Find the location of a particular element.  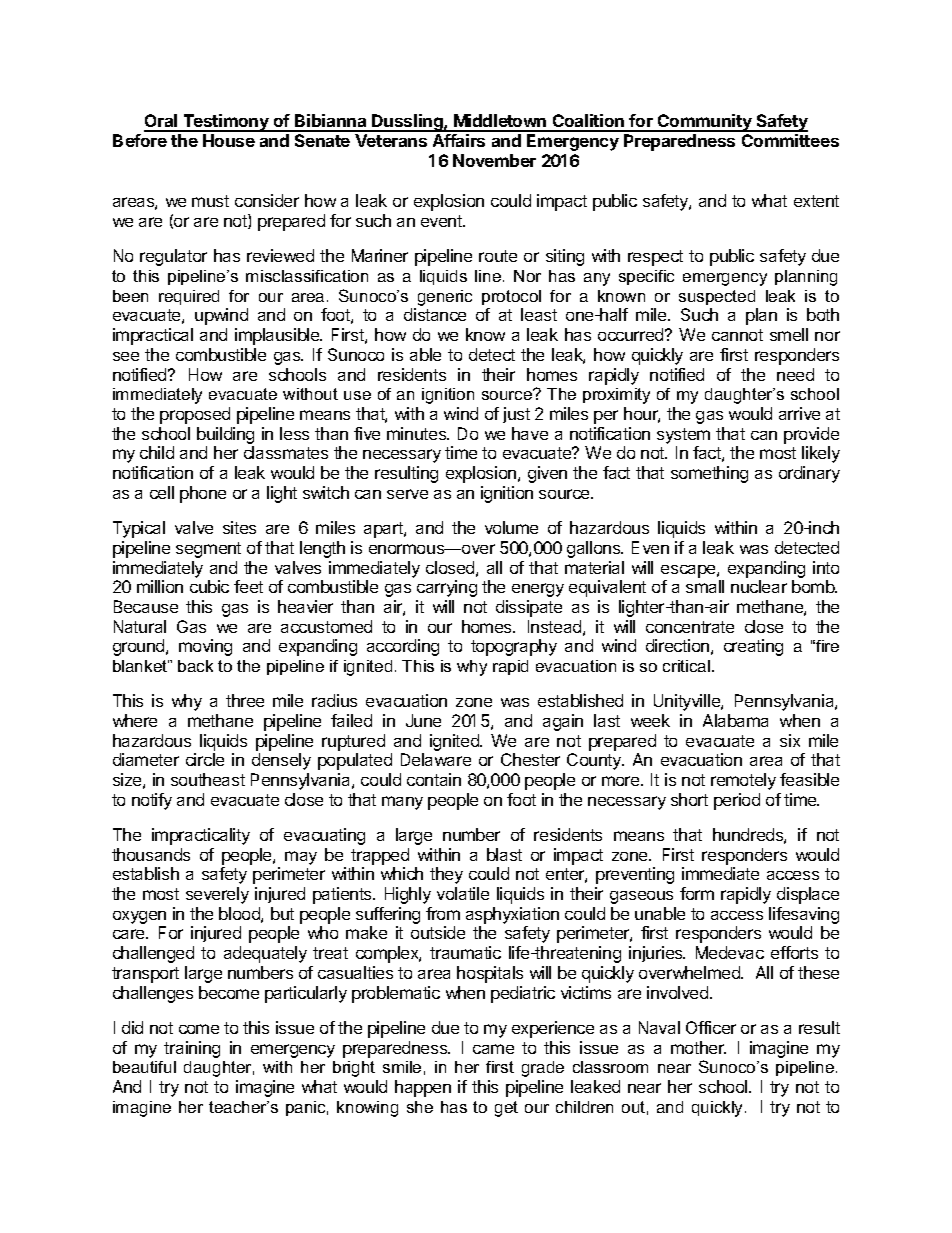

House is located at coordinates (229, 140).
